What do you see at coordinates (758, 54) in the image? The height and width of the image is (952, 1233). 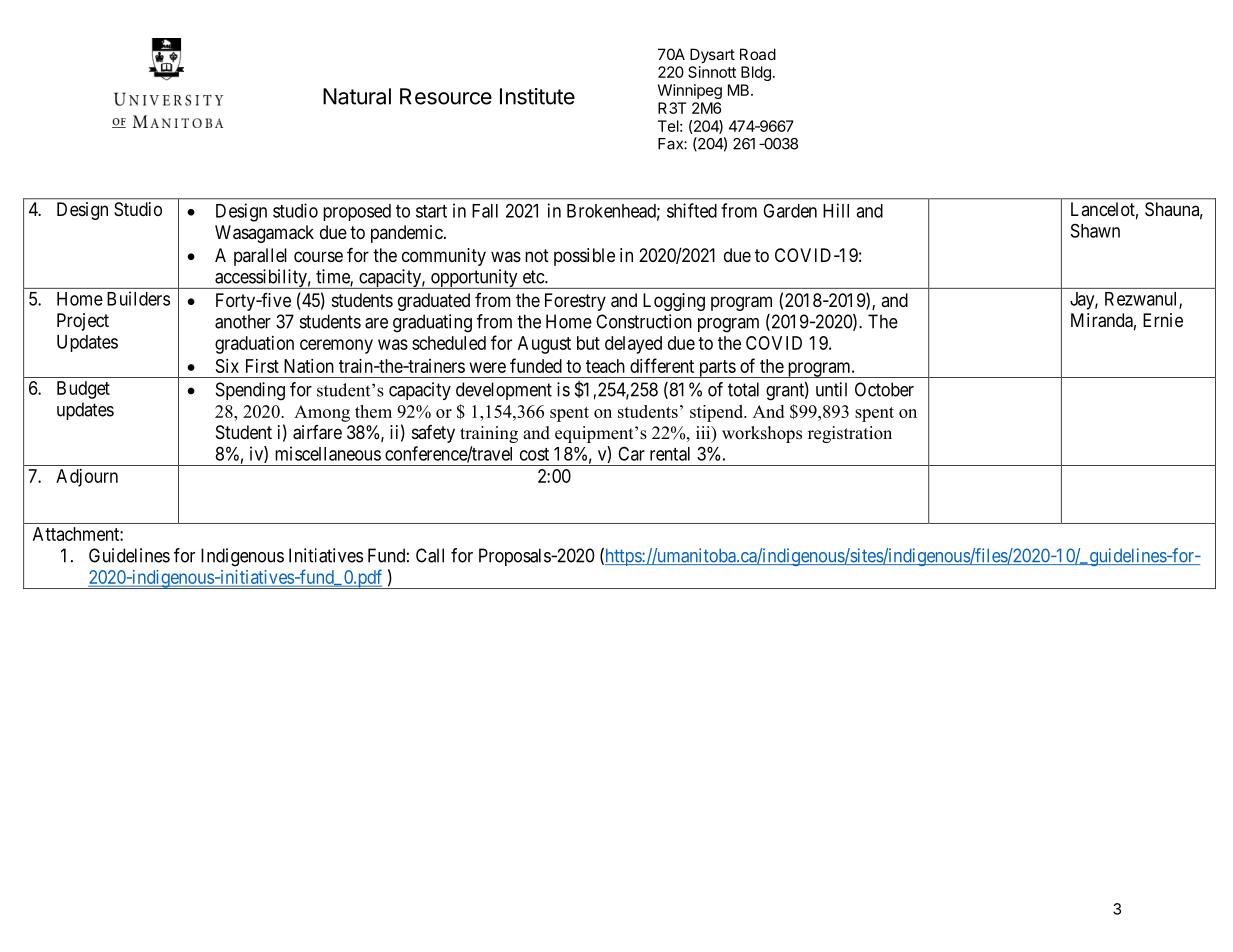 I see `Road` at bounding box center [758, 54].
